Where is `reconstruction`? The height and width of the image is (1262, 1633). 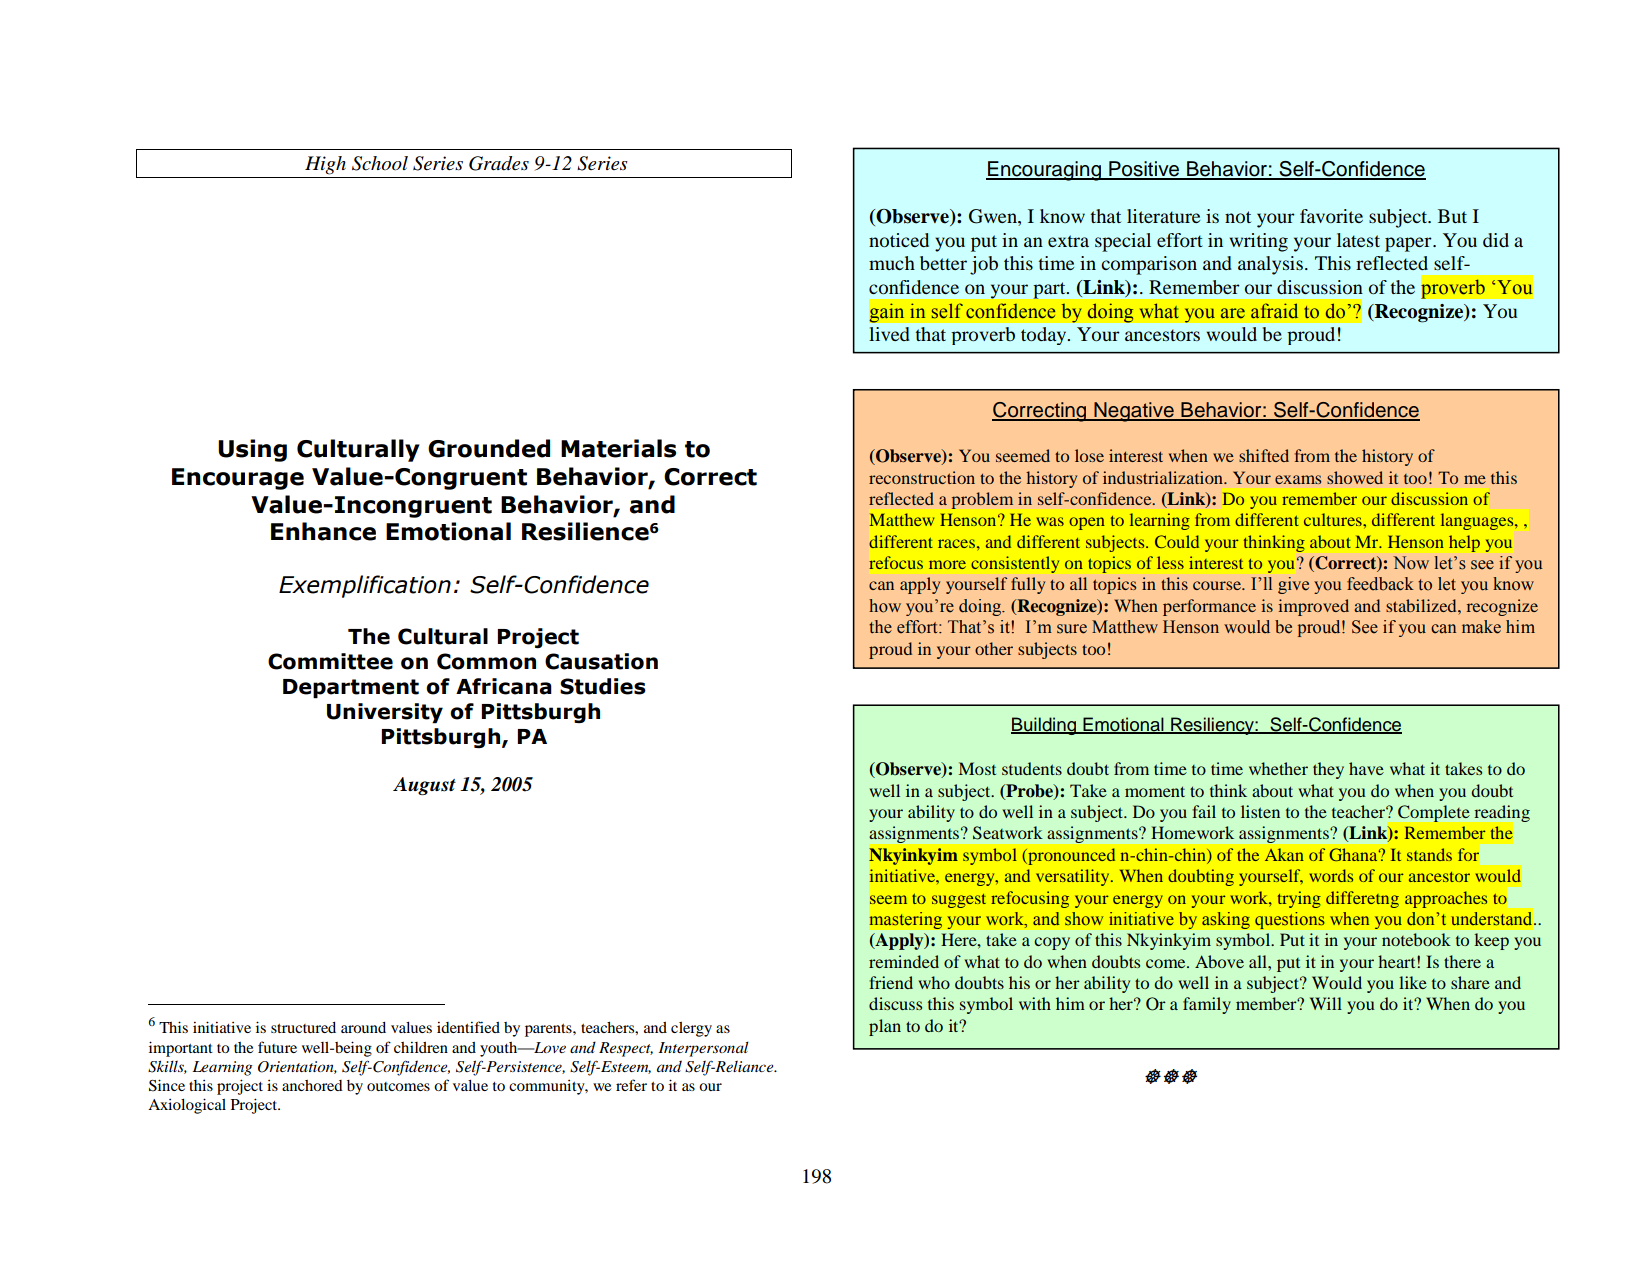
reconstruction is located at coordinates (922, 477).
